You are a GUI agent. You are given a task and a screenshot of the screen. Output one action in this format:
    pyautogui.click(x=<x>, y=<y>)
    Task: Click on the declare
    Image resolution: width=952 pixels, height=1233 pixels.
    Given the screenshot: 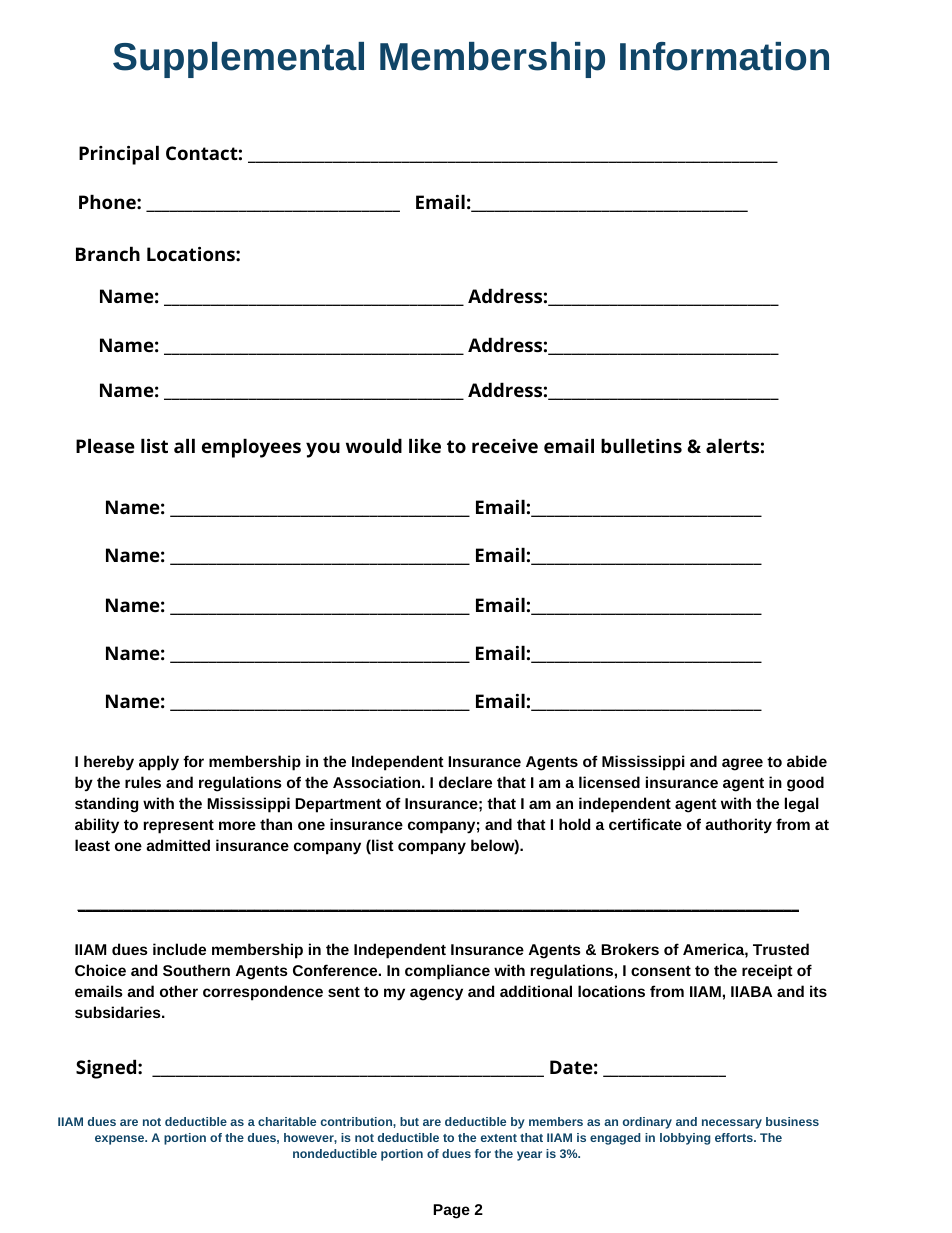 What is the action you would take?
    pyautogui.click(x=465, y=782)
